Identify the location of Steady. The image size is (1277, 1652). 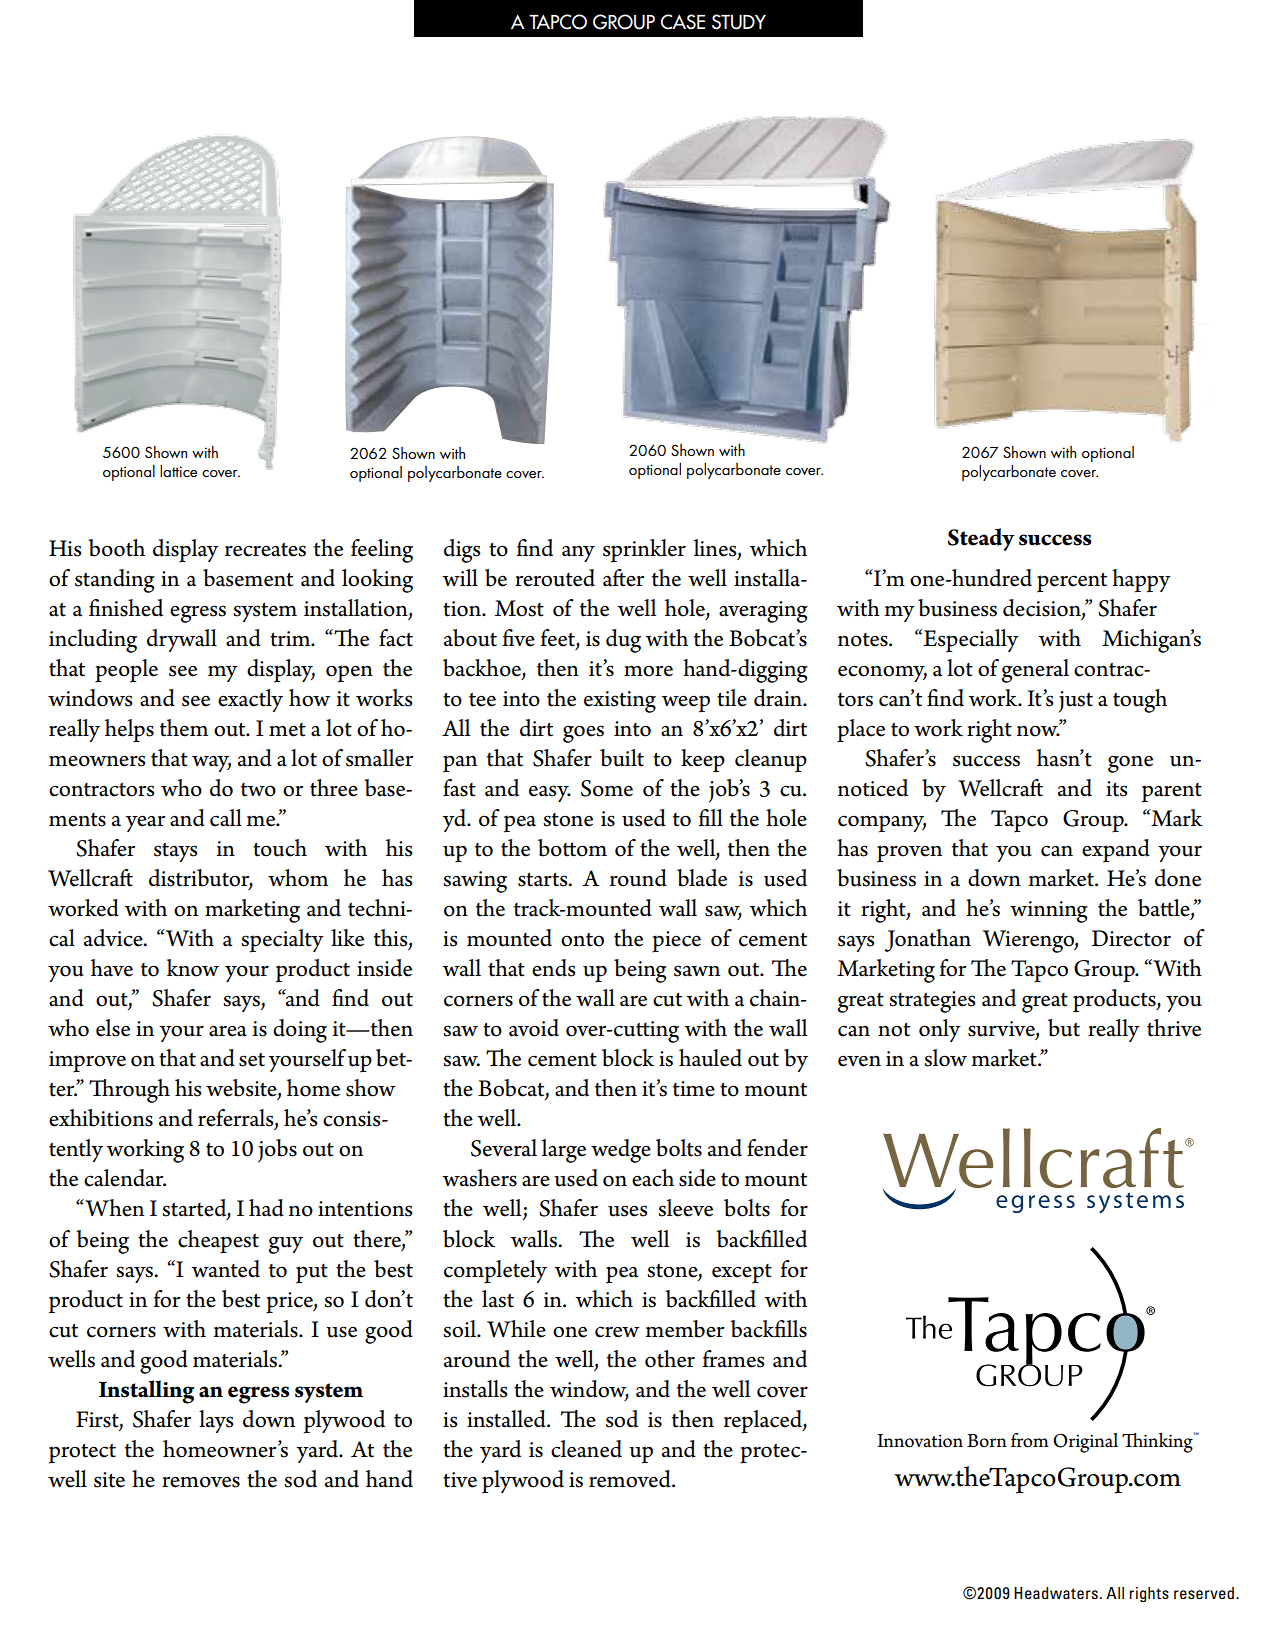
(981, 539).
